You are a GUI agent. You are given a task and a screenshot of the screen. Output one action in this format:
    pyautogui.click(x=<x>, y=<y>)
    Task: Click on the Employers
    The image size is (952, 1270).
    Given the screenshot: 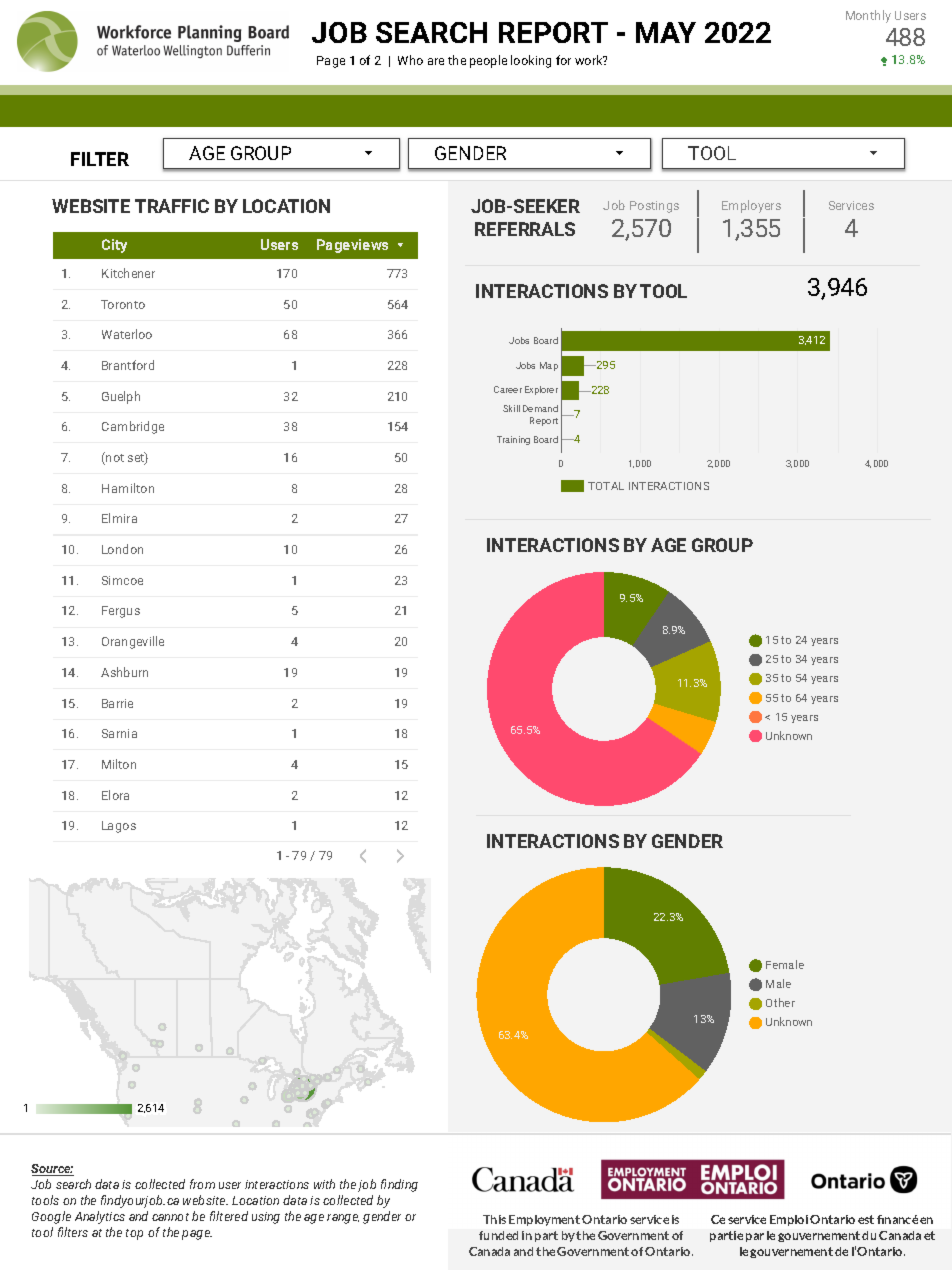 What is the action you would take?
    pyautogui.click(x=751, y=206)
